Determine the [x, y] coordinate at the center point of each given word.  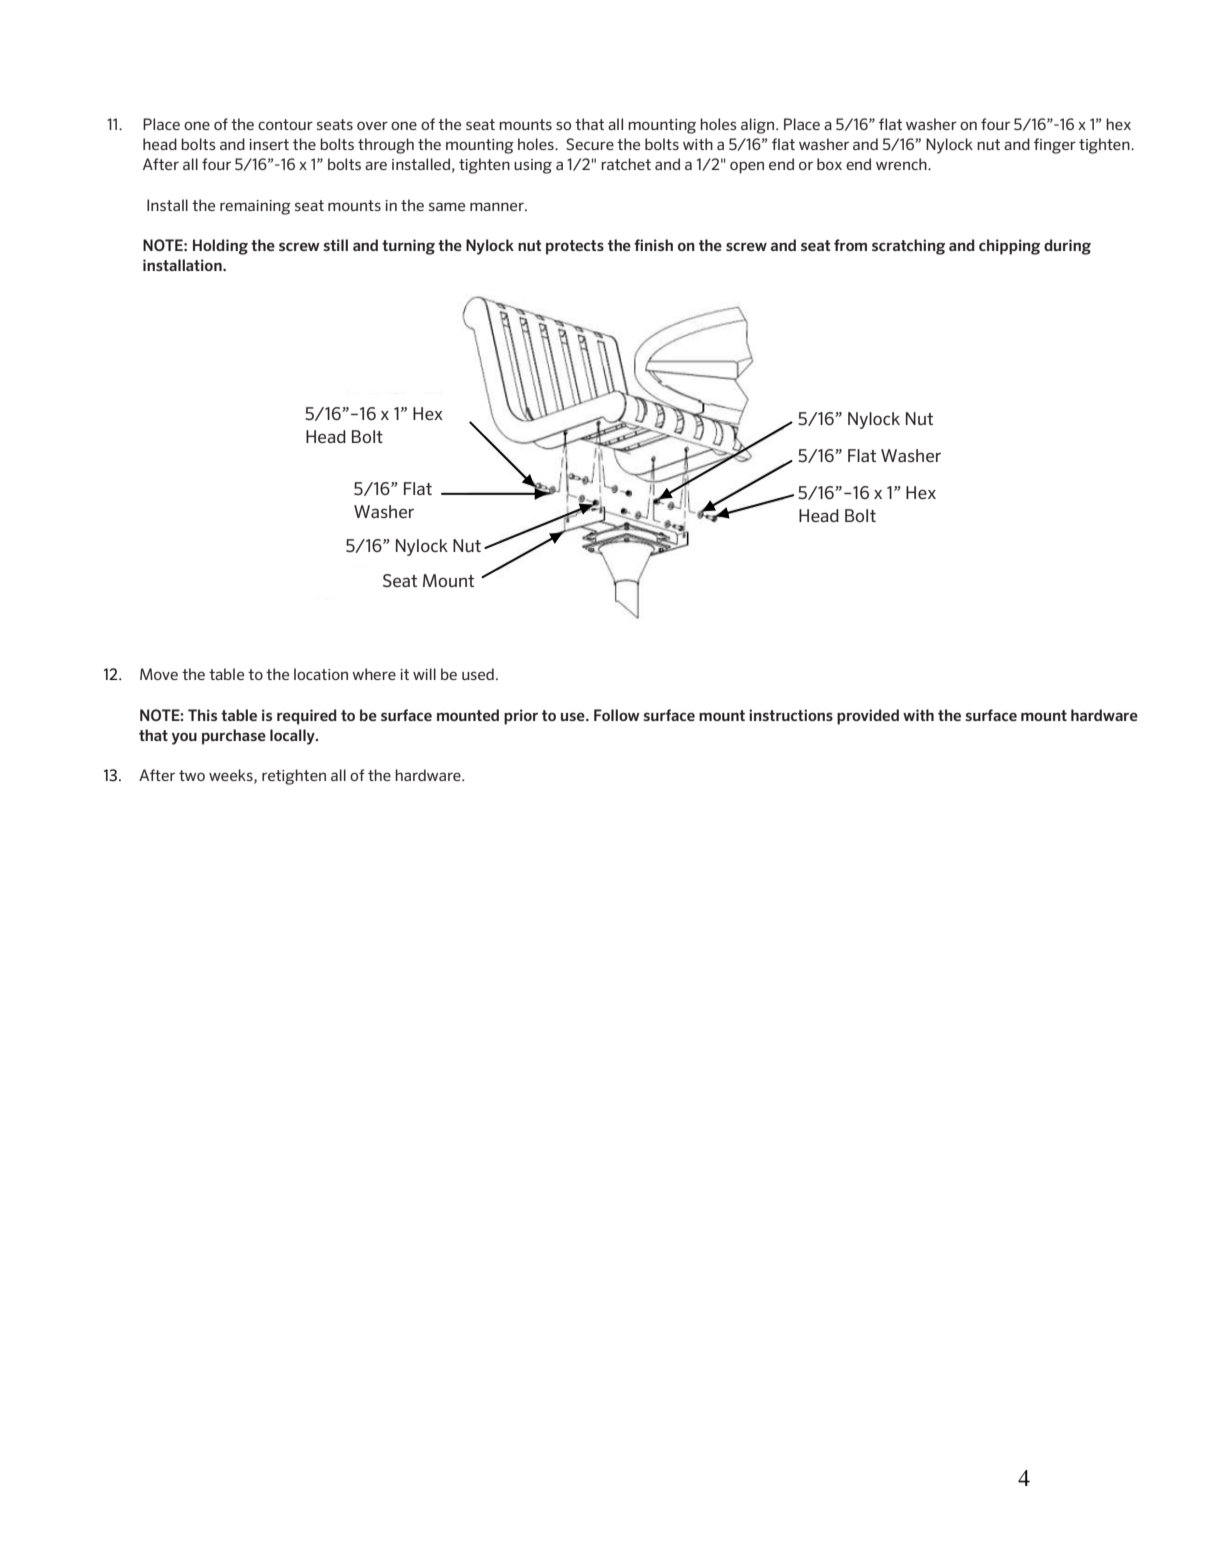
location [321, 674]
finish [653, 245]
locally [293, 737]
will [424, 674]
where [374, 674]
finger [1055, 146]
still [335, 245]
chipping [1009, 247]
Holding [220, 247]
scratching [908, 247]
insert [269, 144]
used [478, 674]
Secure [590, 144]
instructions [791, 715]
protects [575, 247]
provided [868, 717]
